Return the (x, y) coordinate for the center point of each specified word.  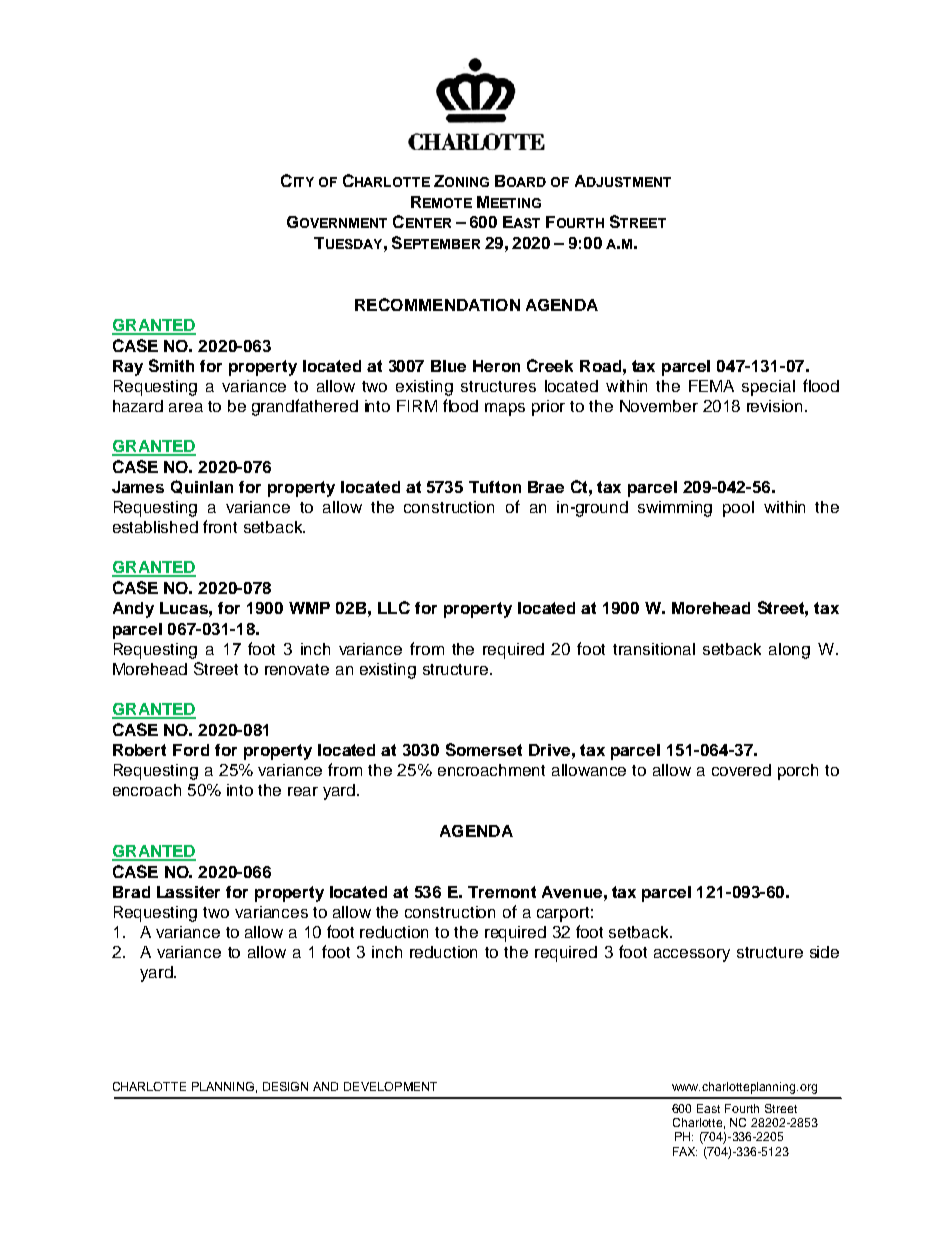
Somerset (484, 749)
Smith (171, 365)
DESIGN (285, 1086)
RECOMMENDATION (437, 304)
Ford (191, 750)
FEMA (711, 386)
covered (741, 770)
